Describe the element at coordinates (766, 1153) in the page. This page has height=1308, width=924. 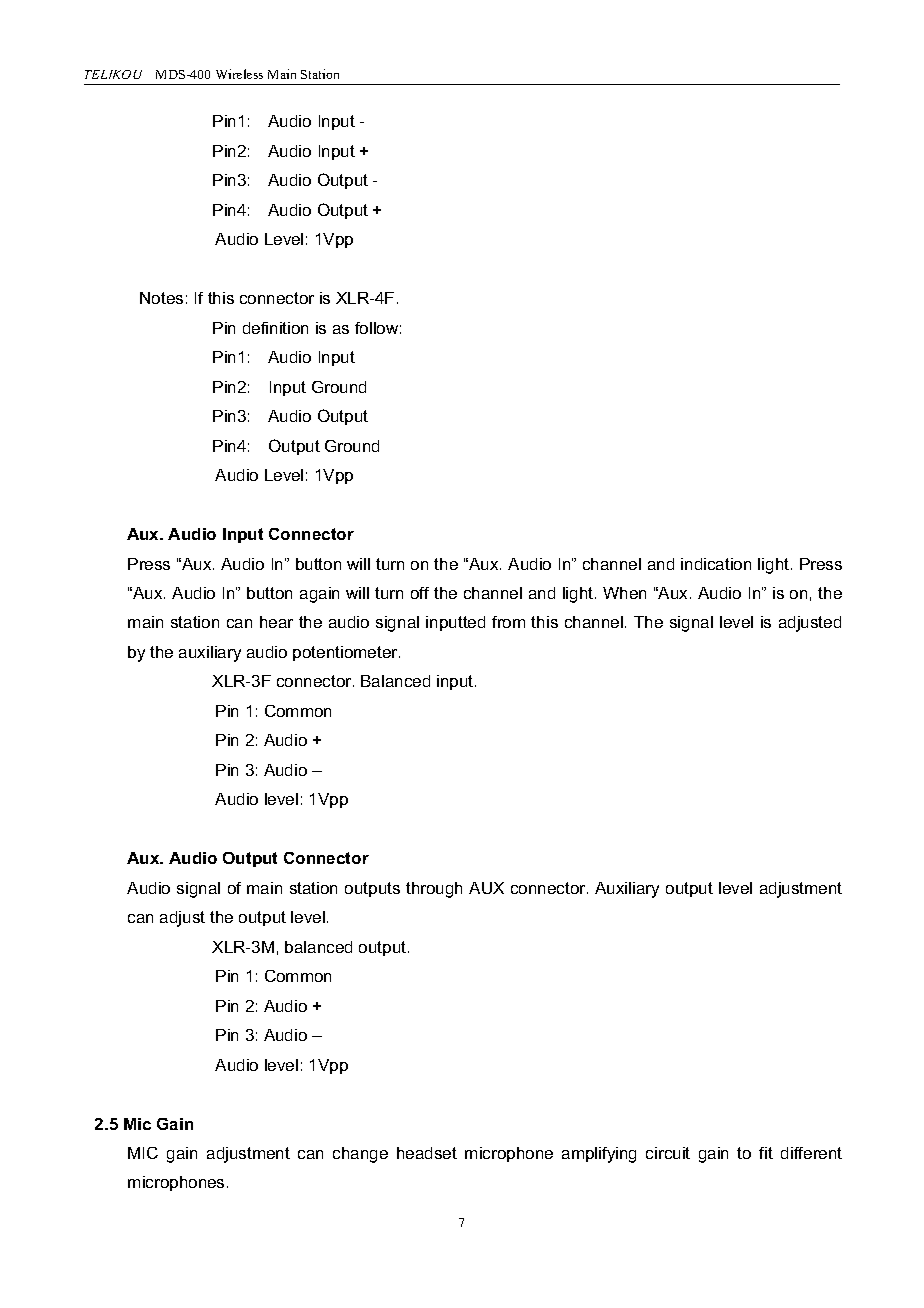
I see `fit` at that location.
